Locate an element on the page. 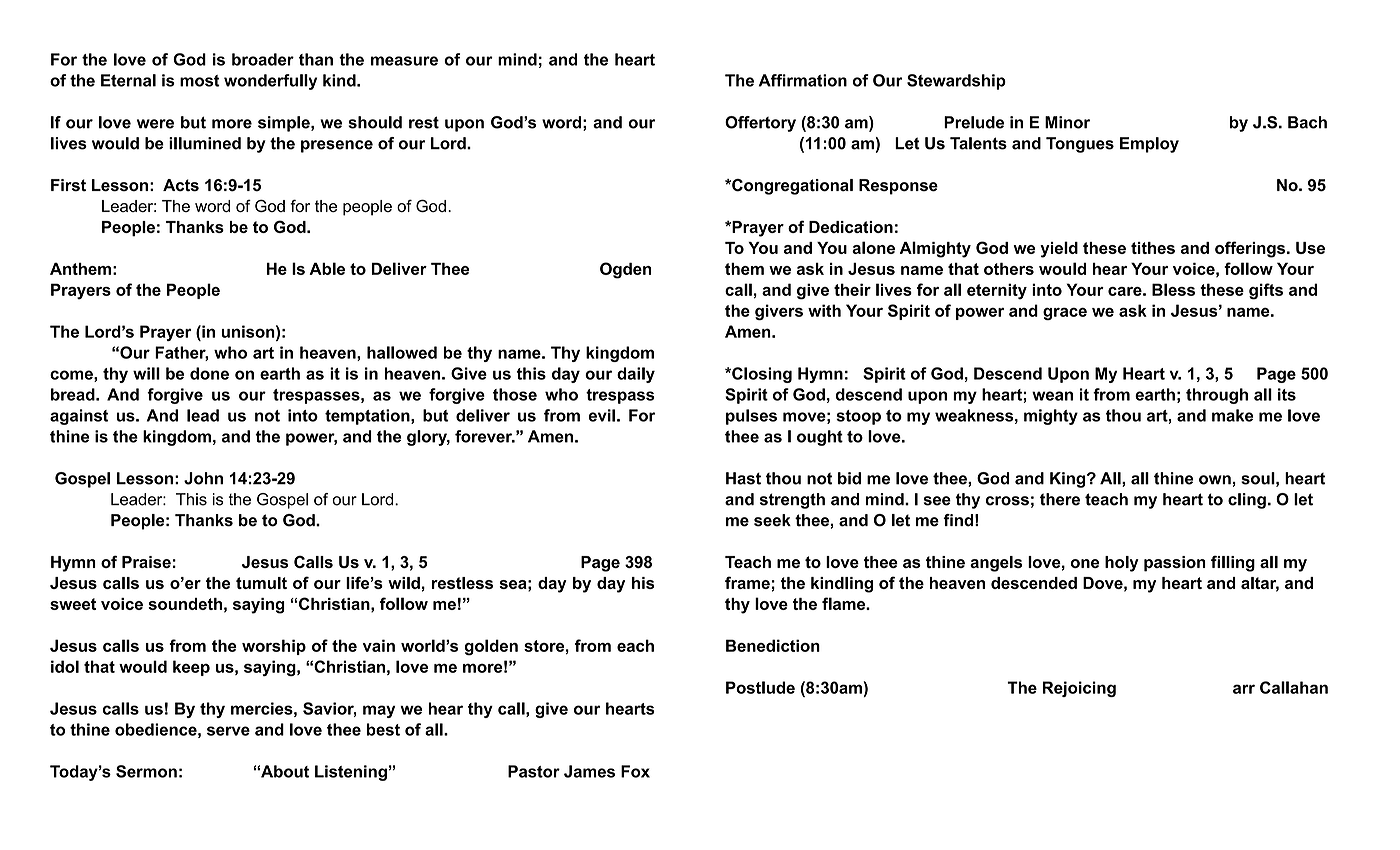 The image size is (1400, 850). serve is located at coordinates (228, 731).
